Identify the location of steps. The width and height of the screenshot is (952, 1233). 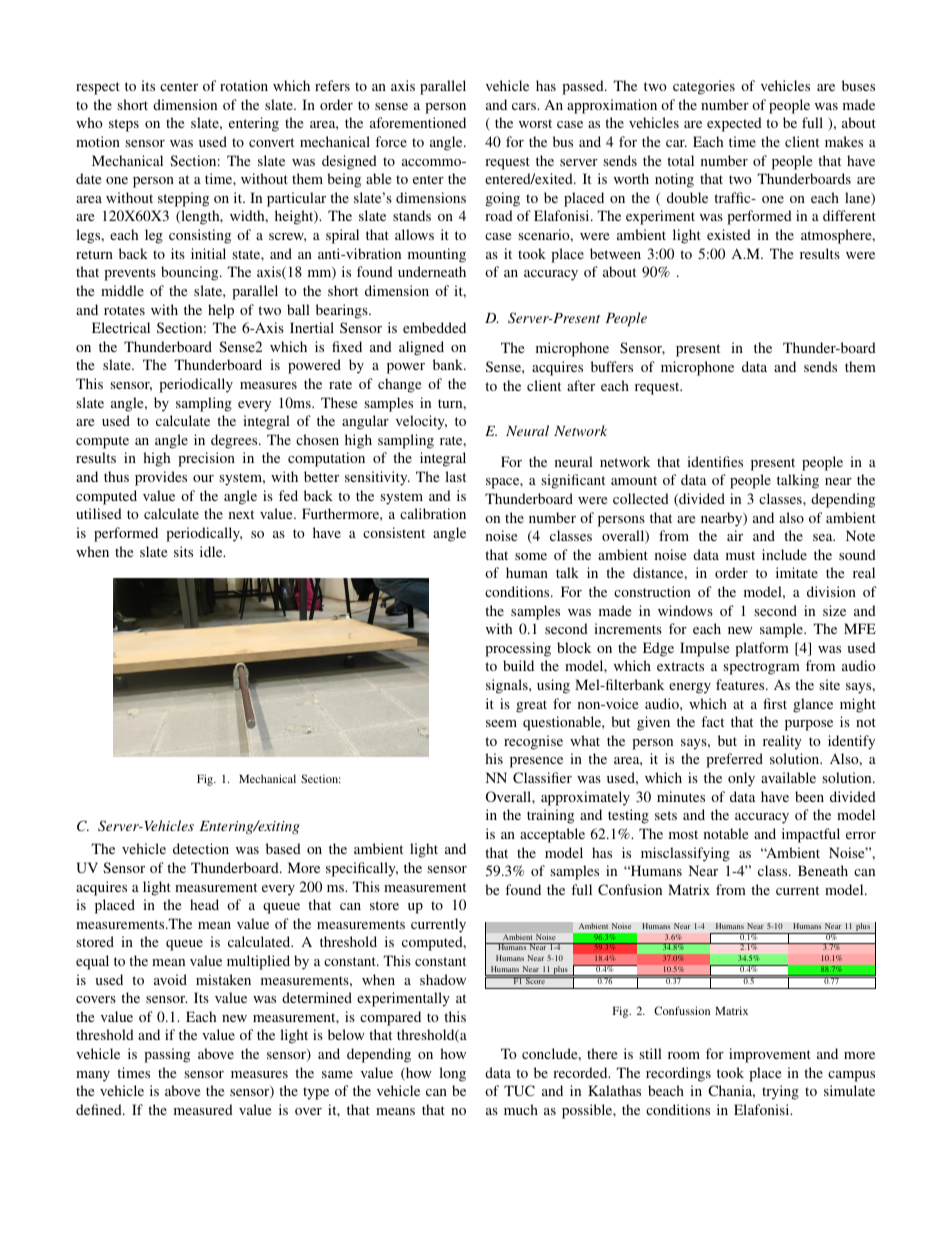
(124, 125).
